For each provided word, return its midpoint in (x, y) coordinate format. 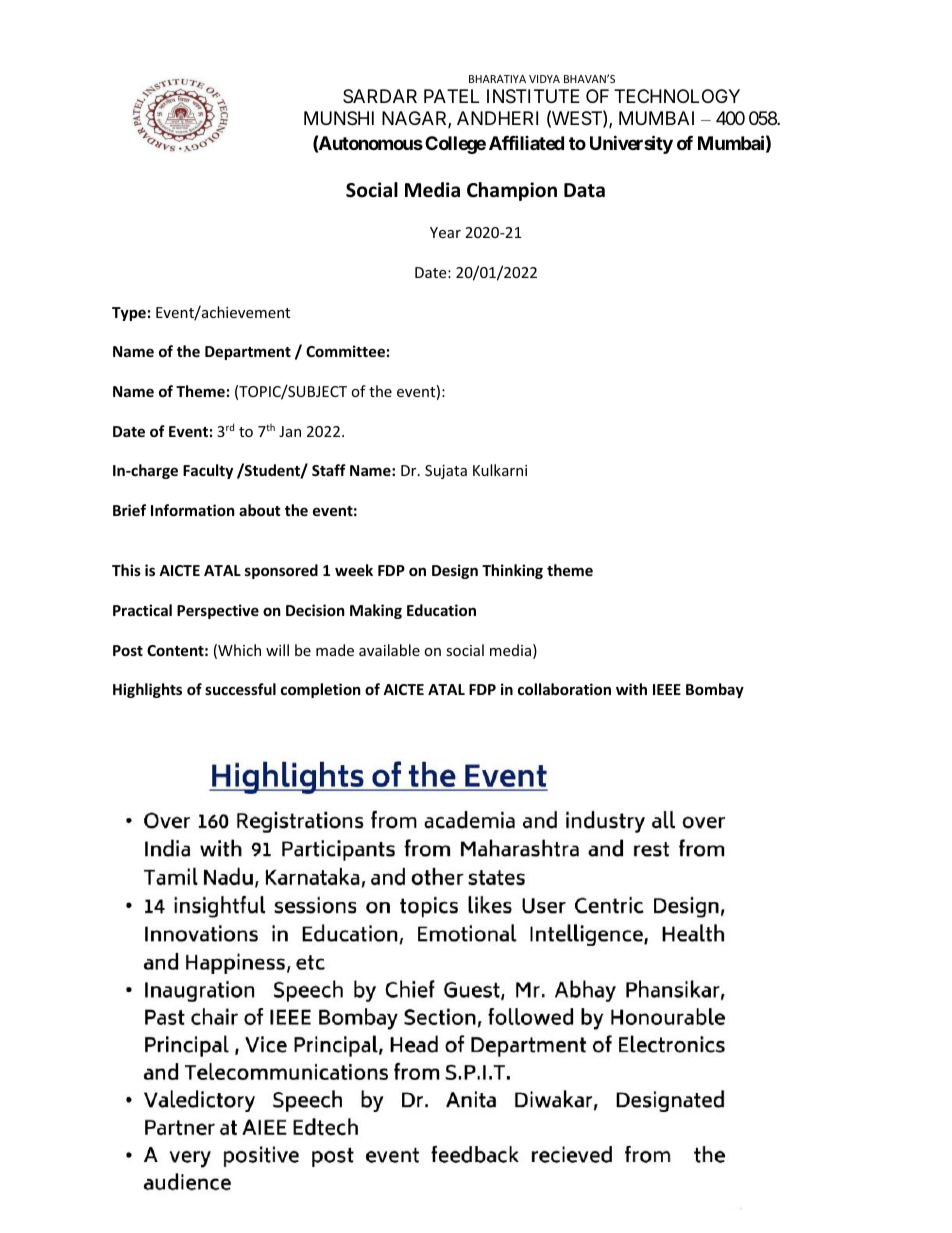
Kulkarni (500, 470)
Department (248, 353)
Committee (345, 351)
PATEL (451, 96)
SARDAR (380, 96)
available (389, 650)
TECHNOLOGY (677, 96)
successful (240, 689)
